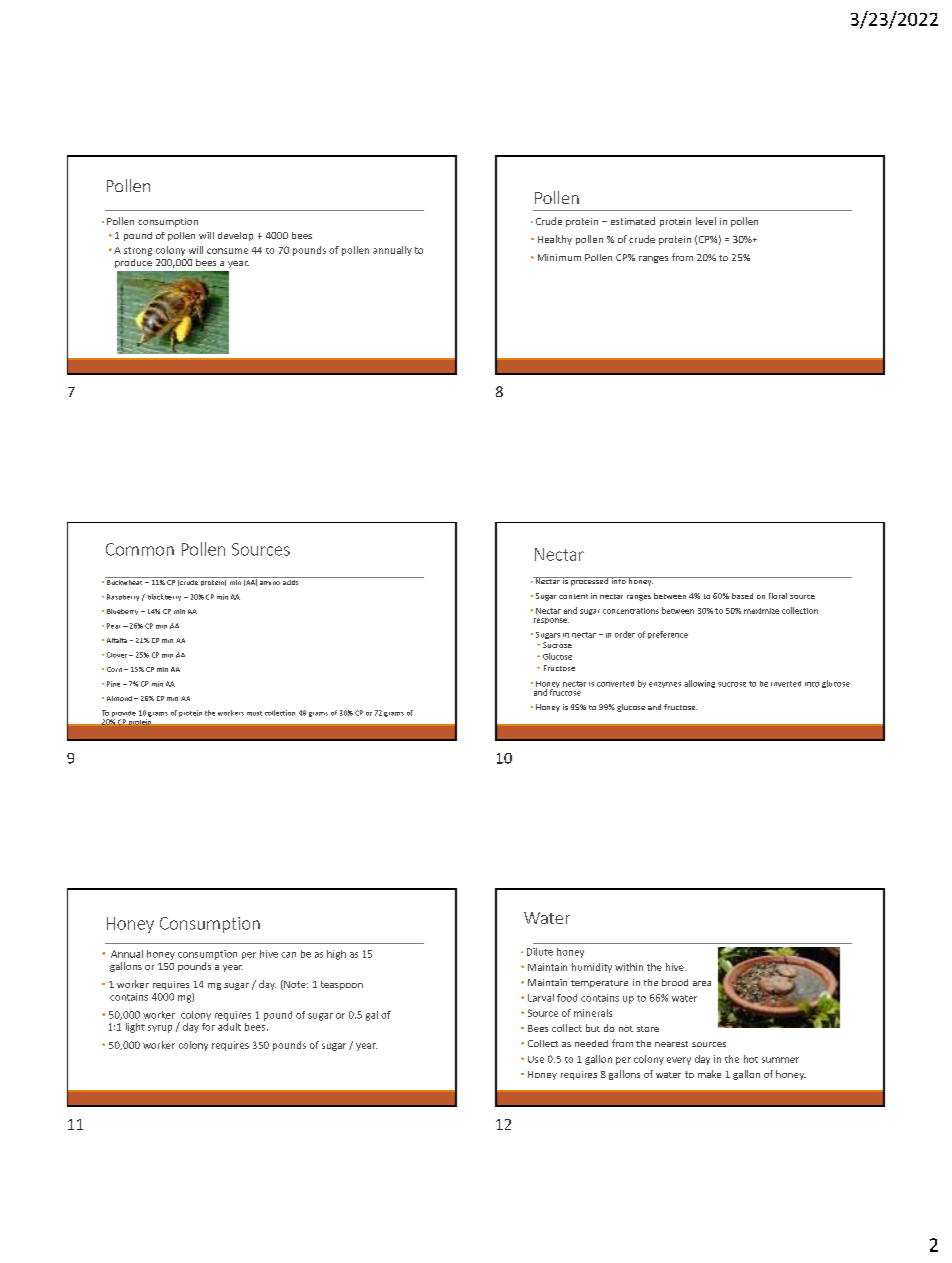 The width and height of the screenshot is (952, 1263). Describe the element at coordinates (551, 621) in the screenshot. I see `response` at that location.
